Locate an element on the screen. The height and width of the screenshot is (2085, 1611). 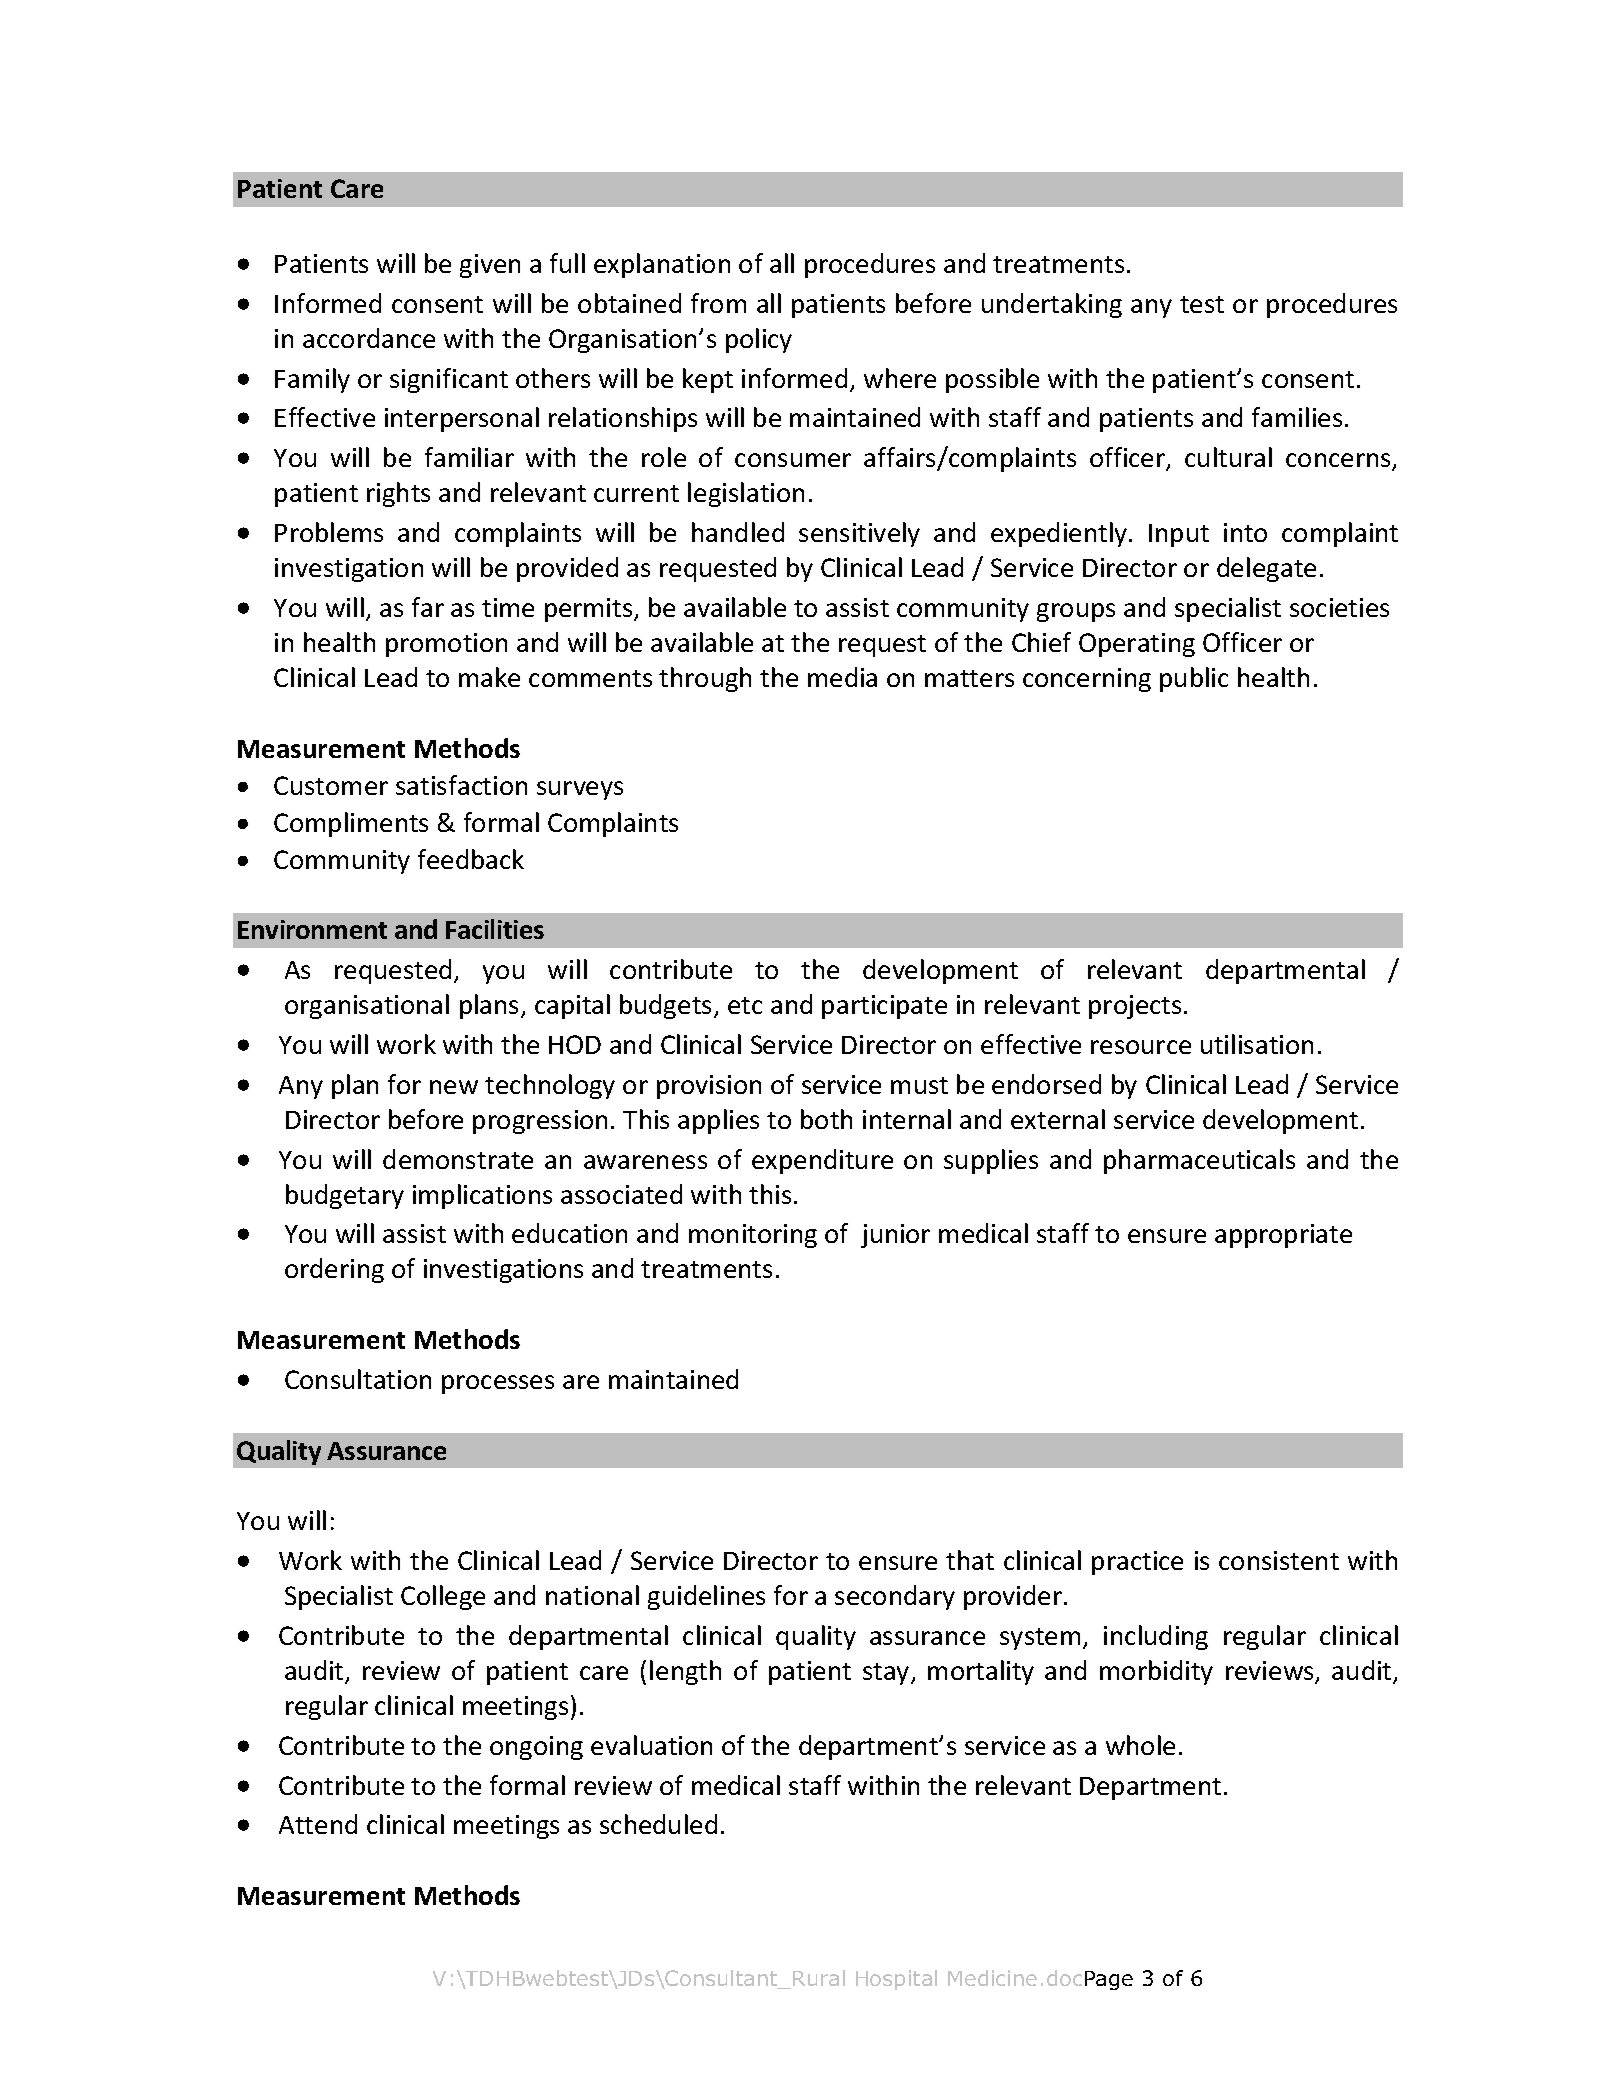
College is located at coordinates (443, 1597).
